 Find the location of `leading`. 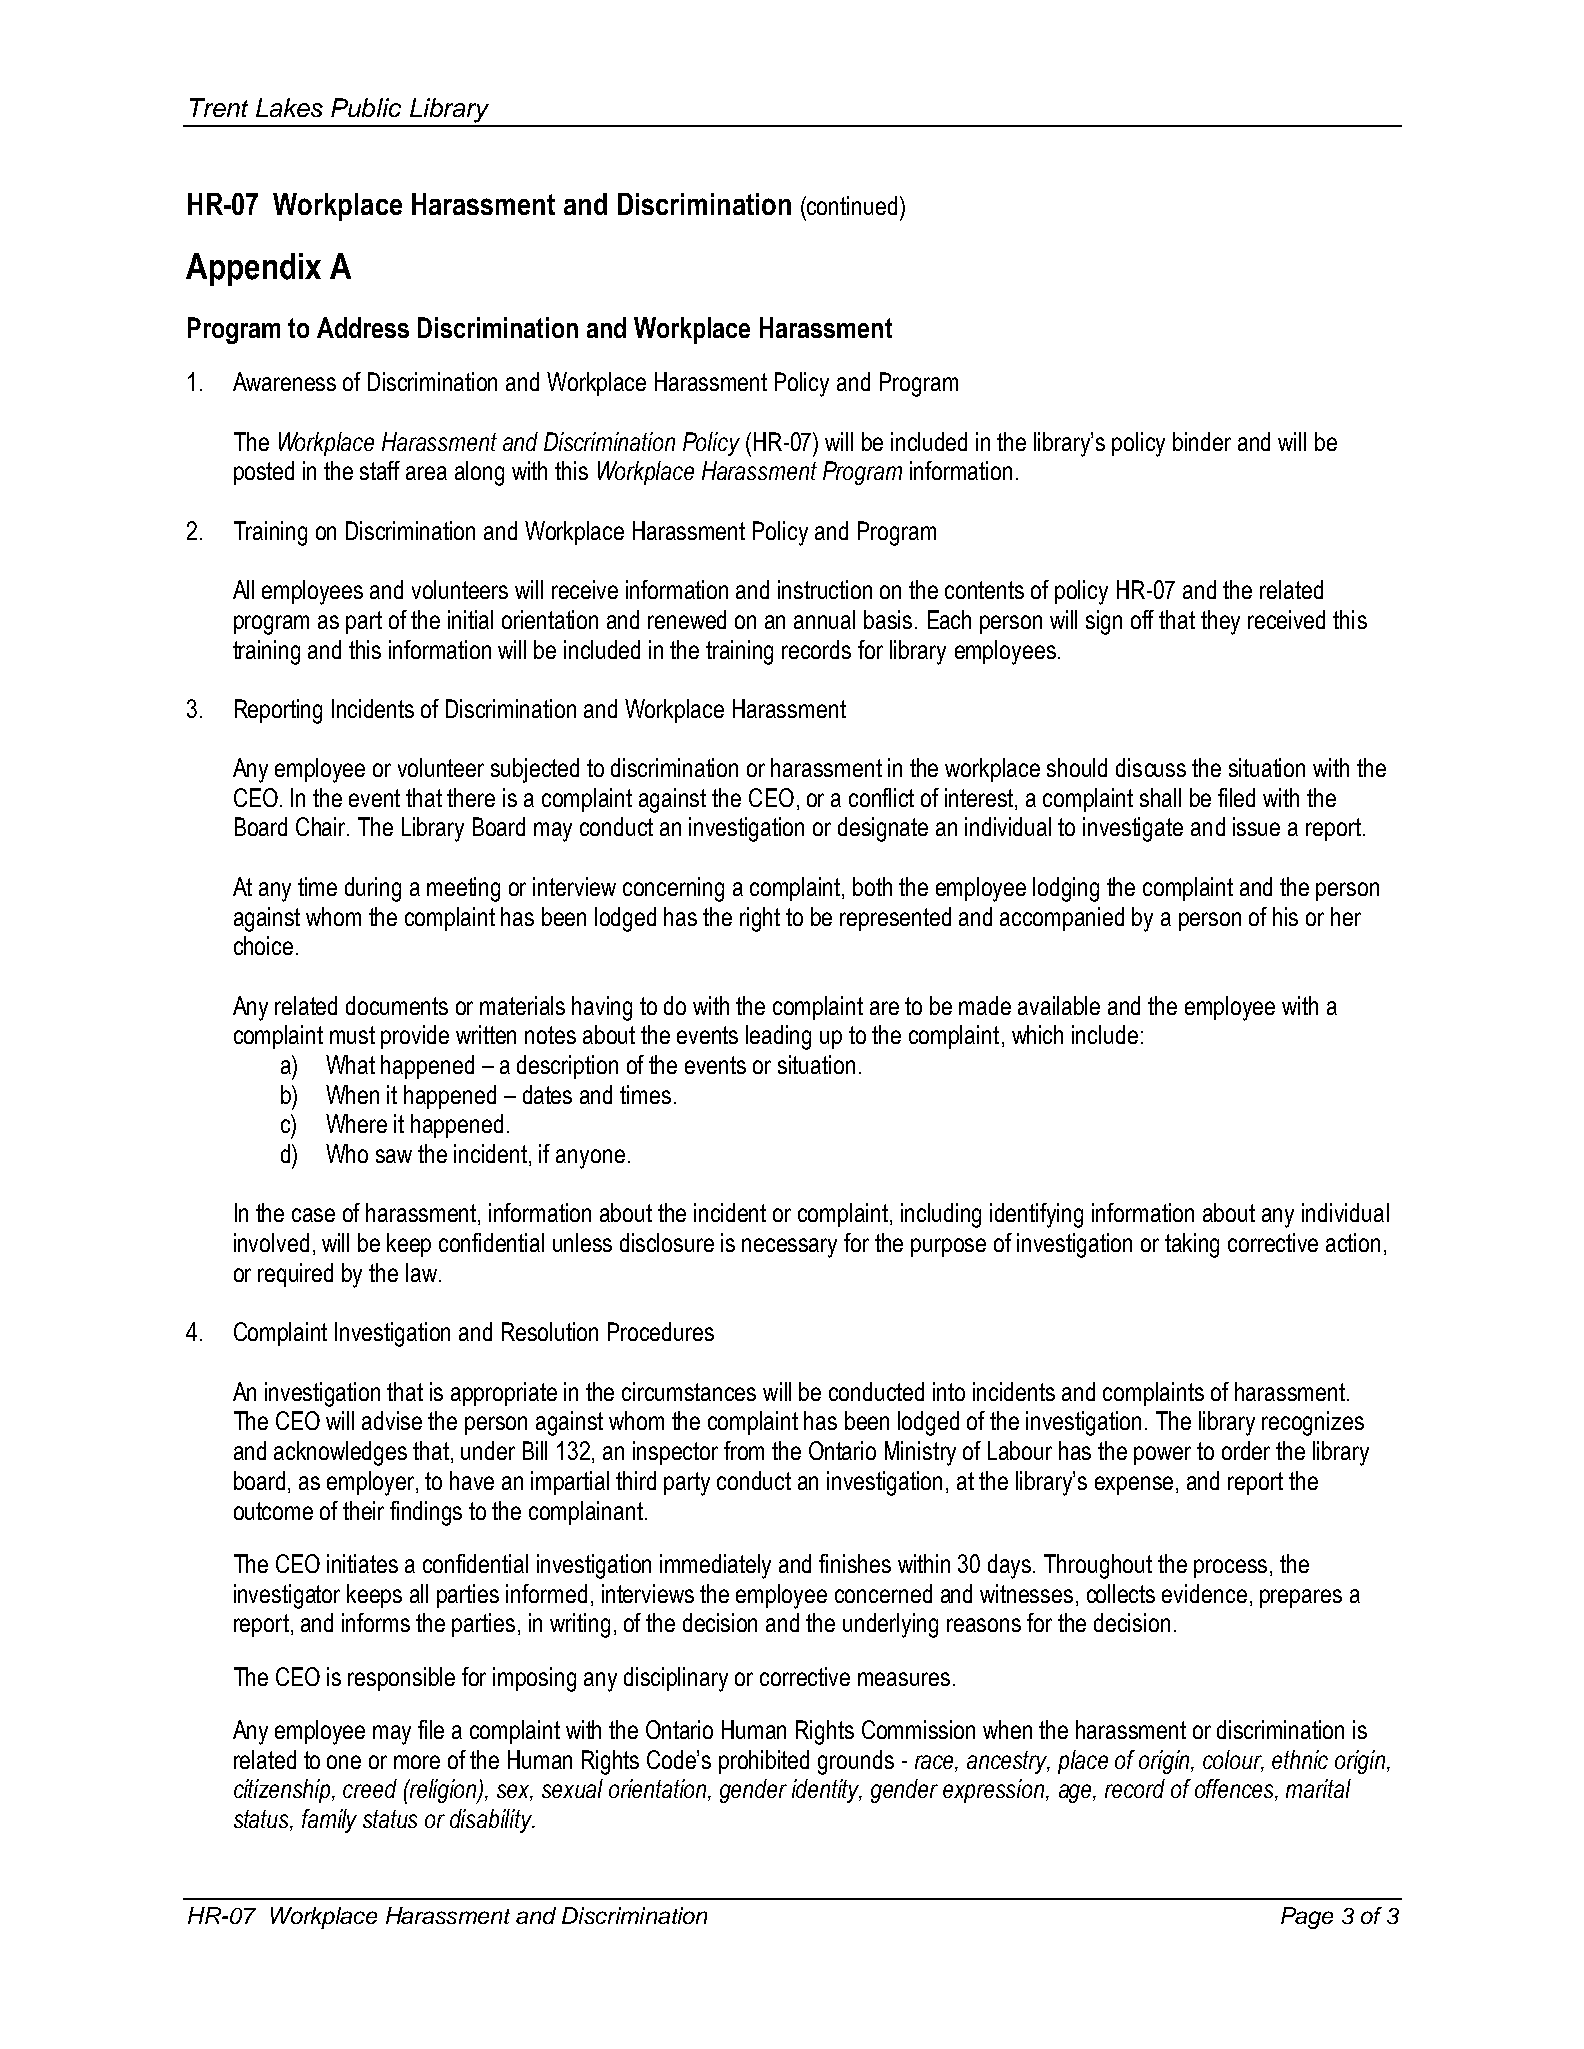

leading is located at coordinates (778, 1037).
